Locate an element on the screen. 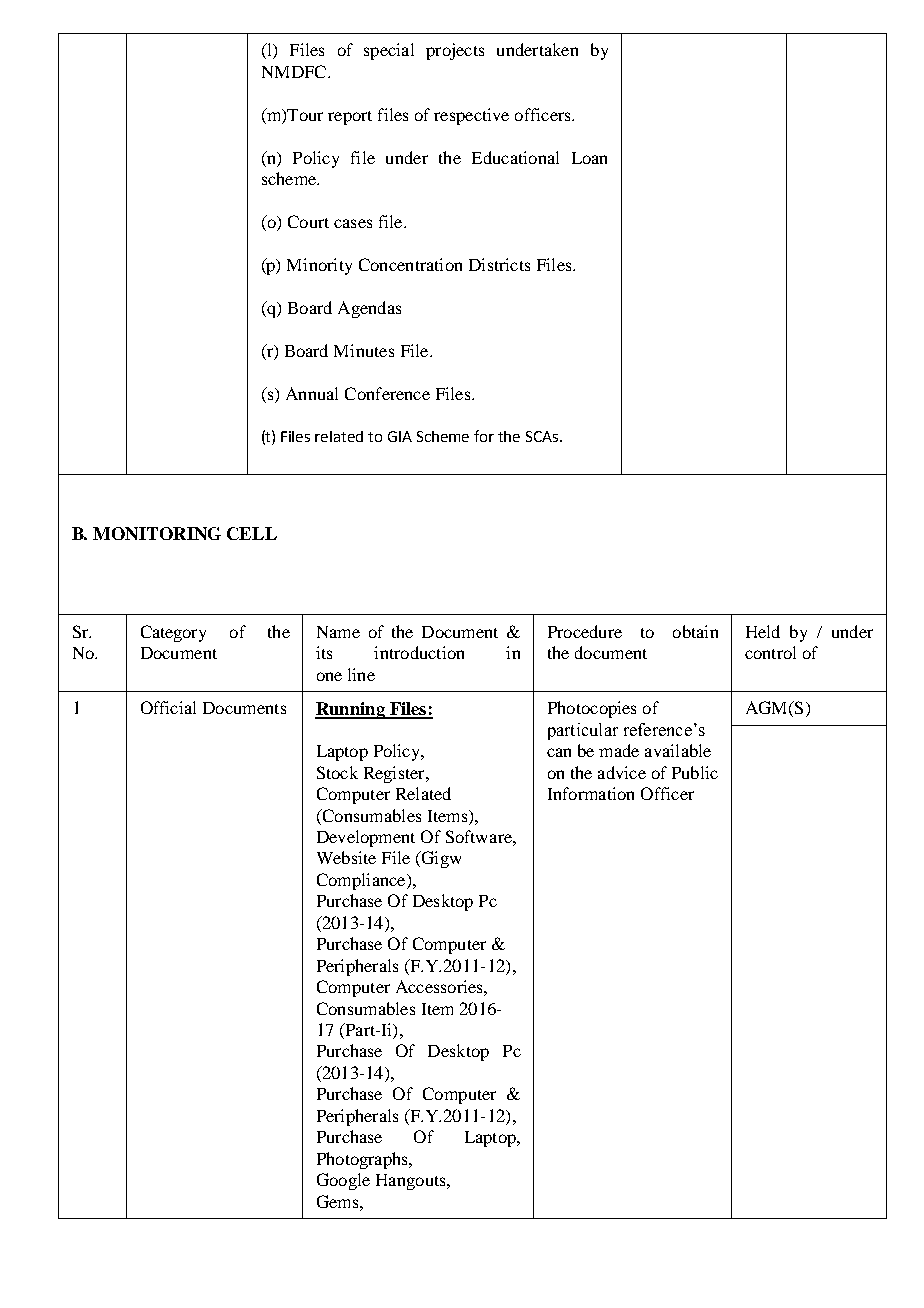 Image resolution: width=924 pixels, height=1308 pixels. Loan is located at coordinates (589, 158).
